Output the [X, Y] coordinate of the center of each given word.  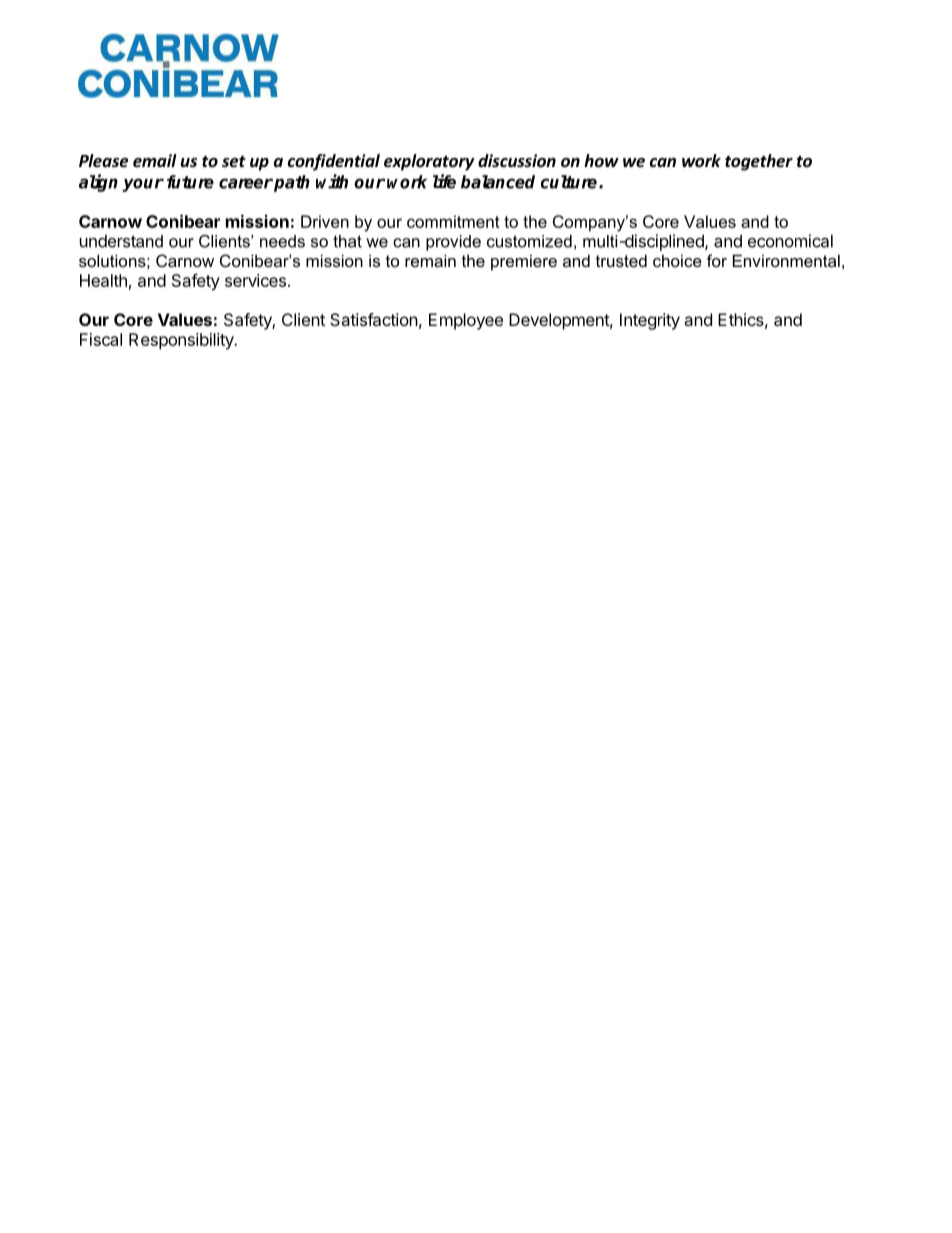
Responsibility [182, 341]
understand [121, 241]
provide [453, 243]
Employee [466, 321]
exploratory [429, 162]
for [717, 260]
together [759, 162]
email [155, 160]
